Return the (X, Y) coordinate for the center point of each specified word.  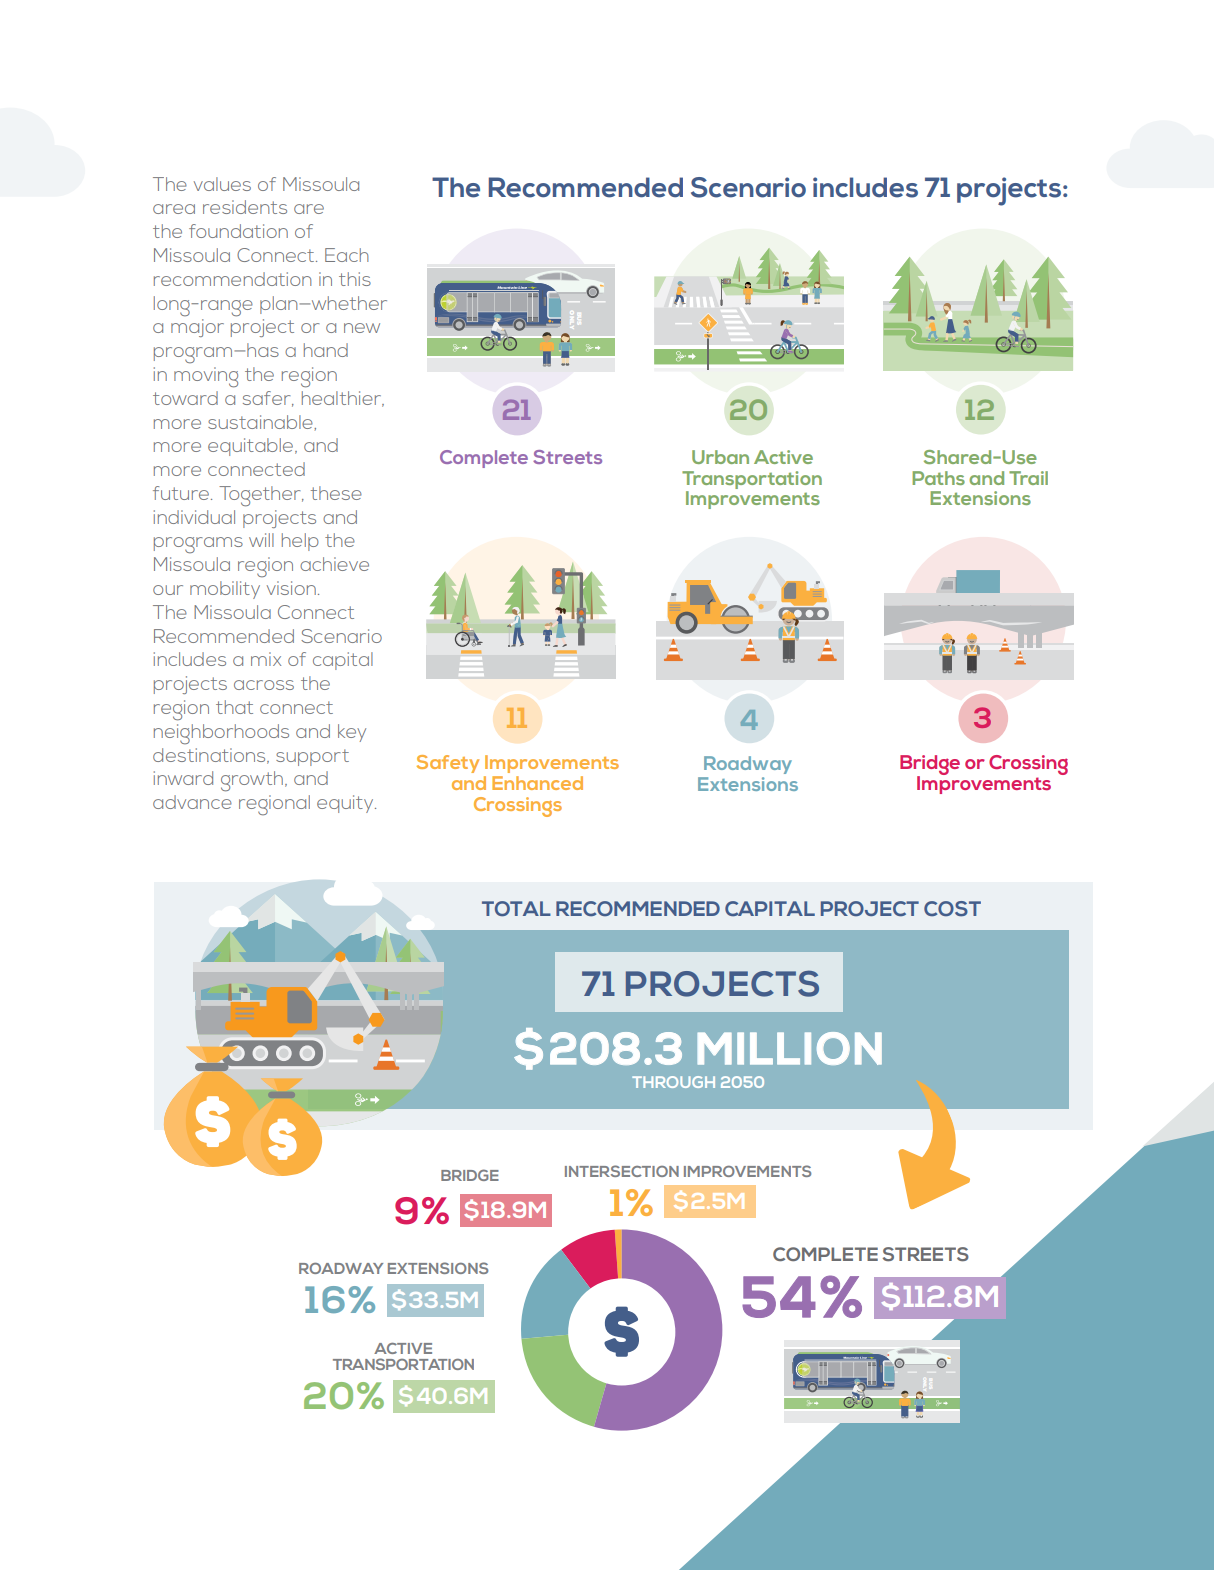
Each (347, 255)
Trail (1028, 478)
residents (245, 207)
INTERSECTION (622, 1171)
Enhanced (537, 783)
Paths (938, 478)
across (264, 685)
